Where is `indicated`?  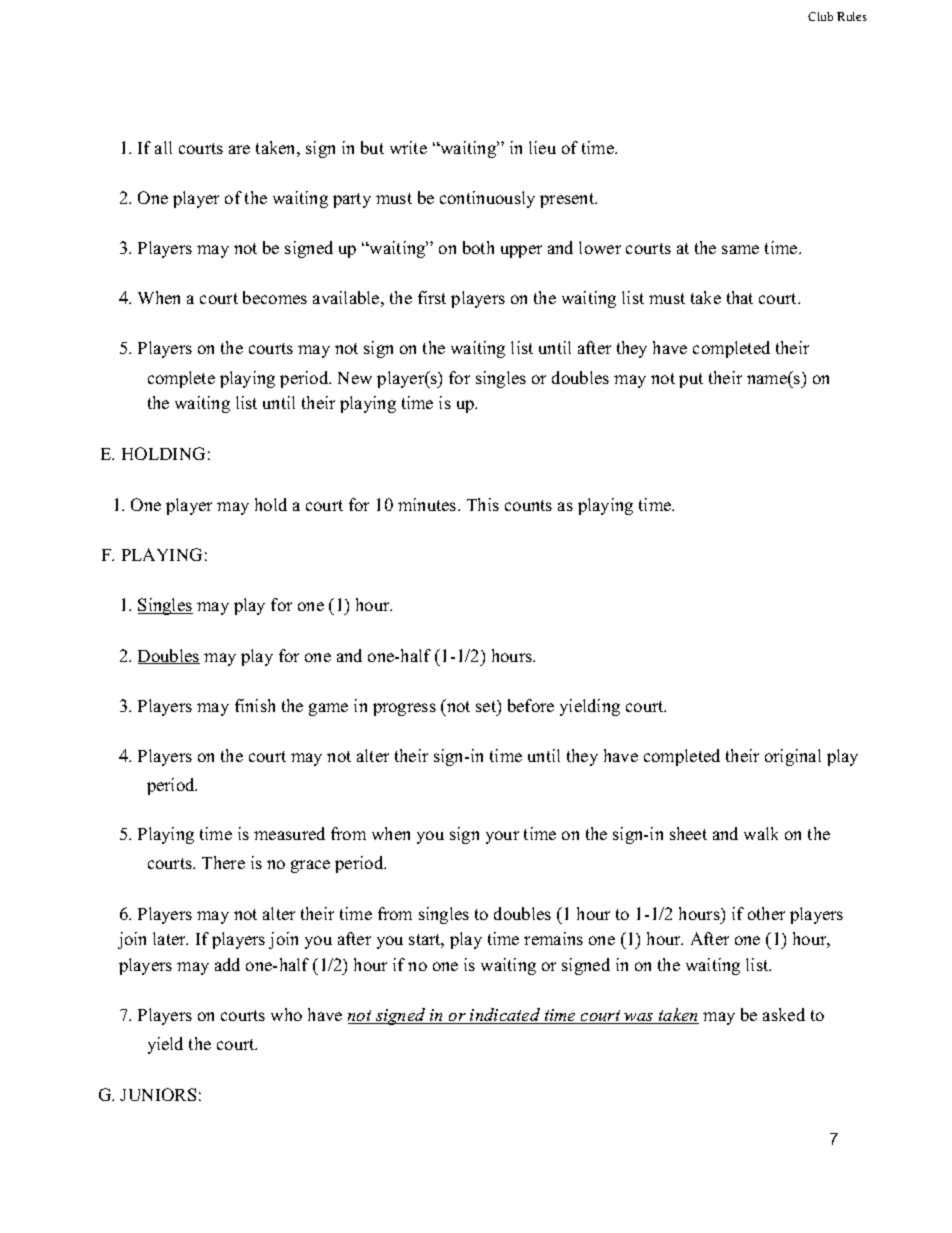
indicated is located at coordinates (505, 1016).
